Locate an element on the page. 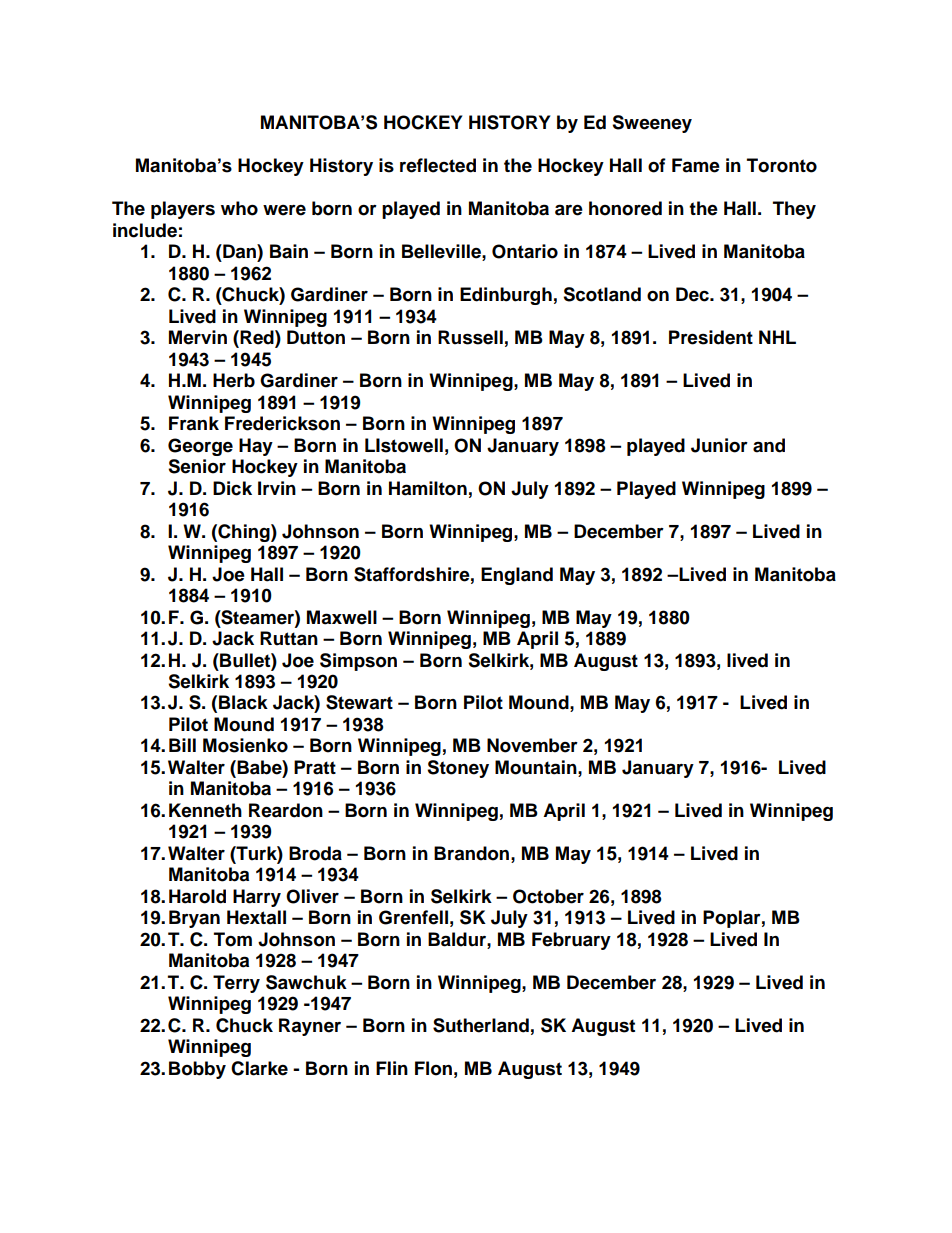  October is located at coordinates (548, 896).
